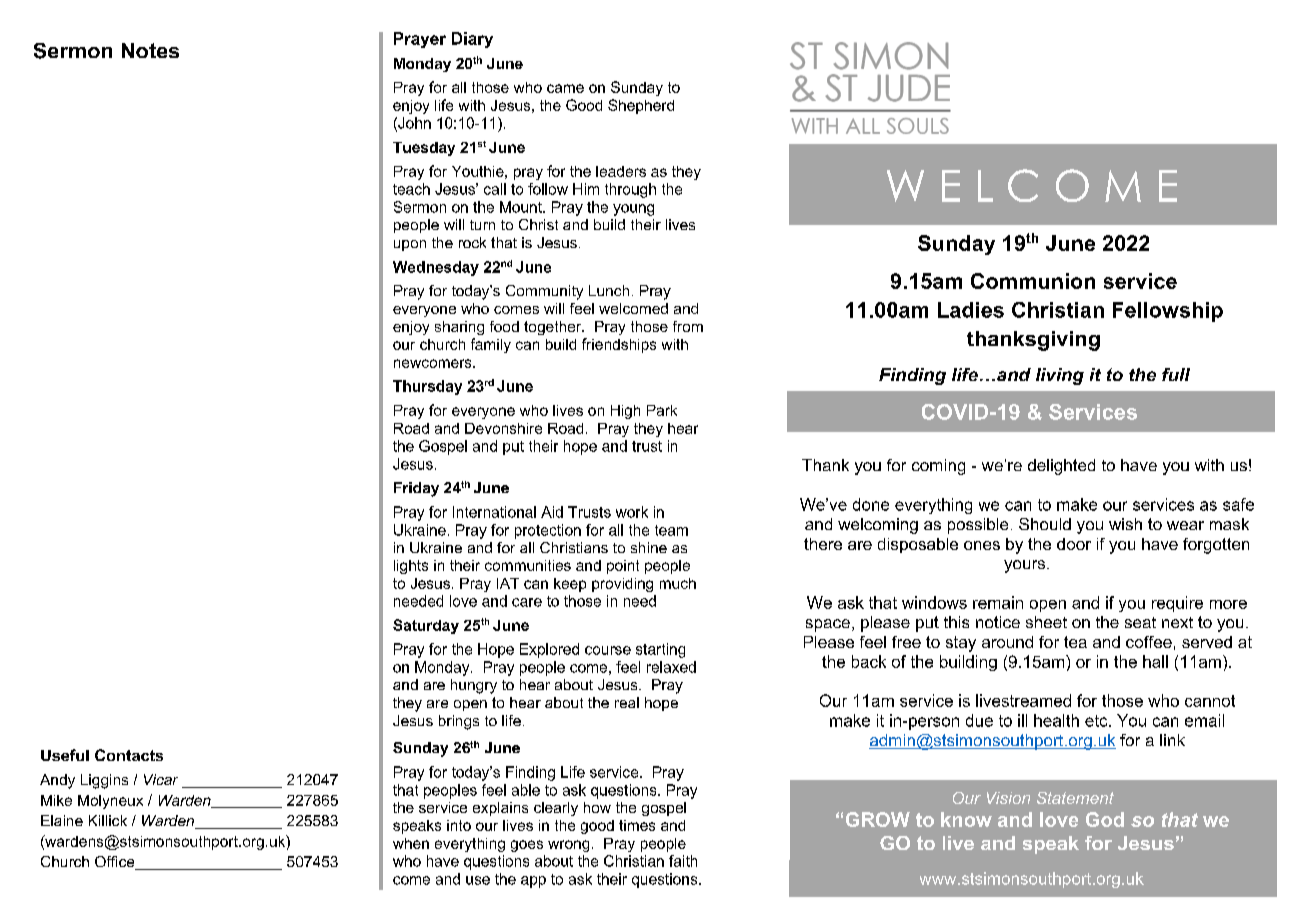 The width and height of the screenshot is (1308, 924). I want to click on Notes, so click(150, 50).
